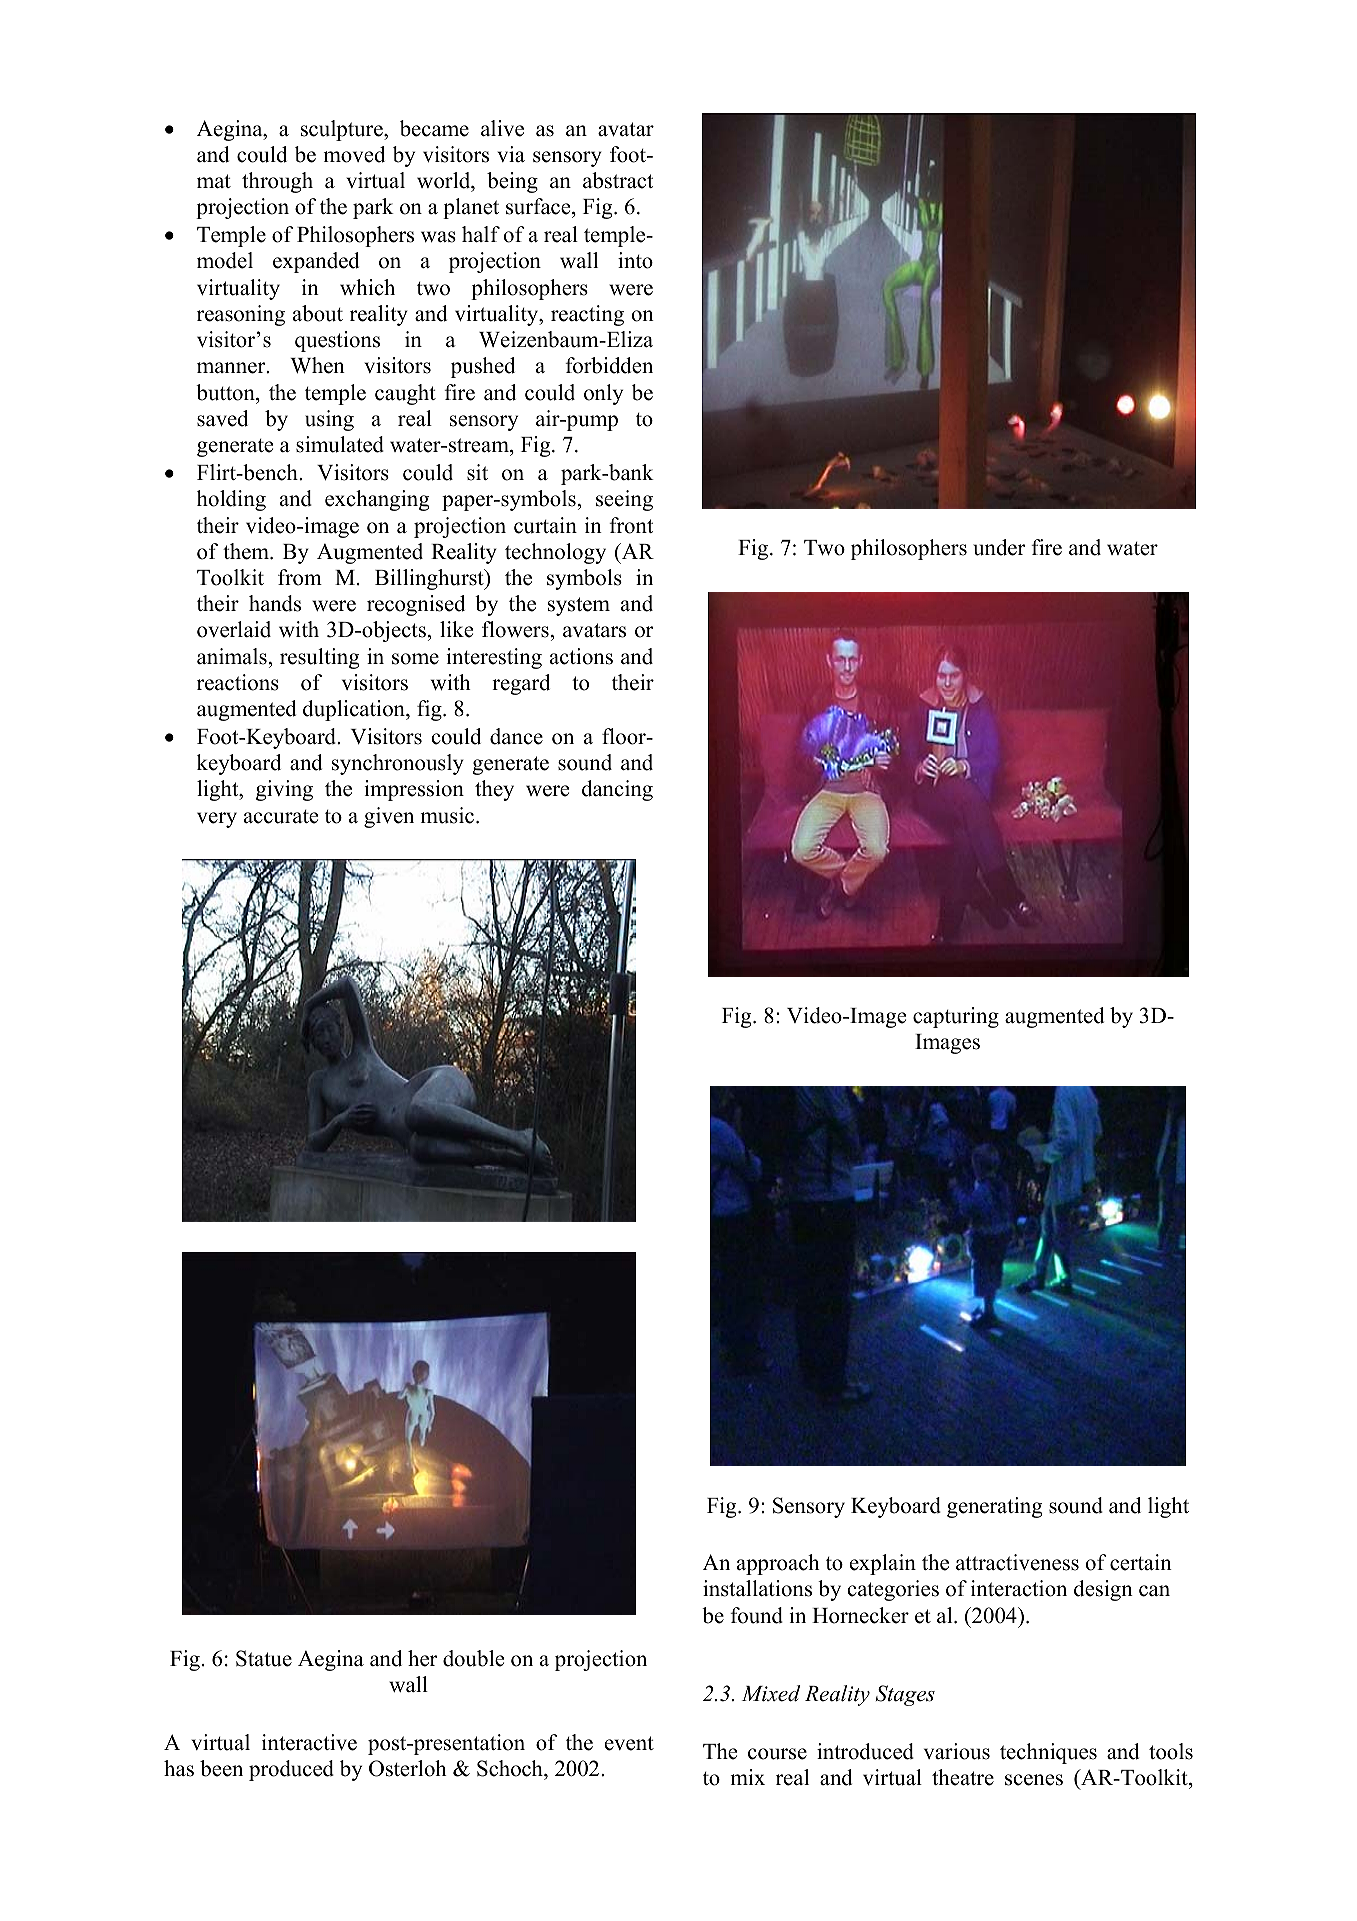 Image resolution: width=1357 pixels, height=1921 pixels. What do you see at coordinates (281, 817) in the screenshot?
I see `accurate` at bounding box center [281, 817].
